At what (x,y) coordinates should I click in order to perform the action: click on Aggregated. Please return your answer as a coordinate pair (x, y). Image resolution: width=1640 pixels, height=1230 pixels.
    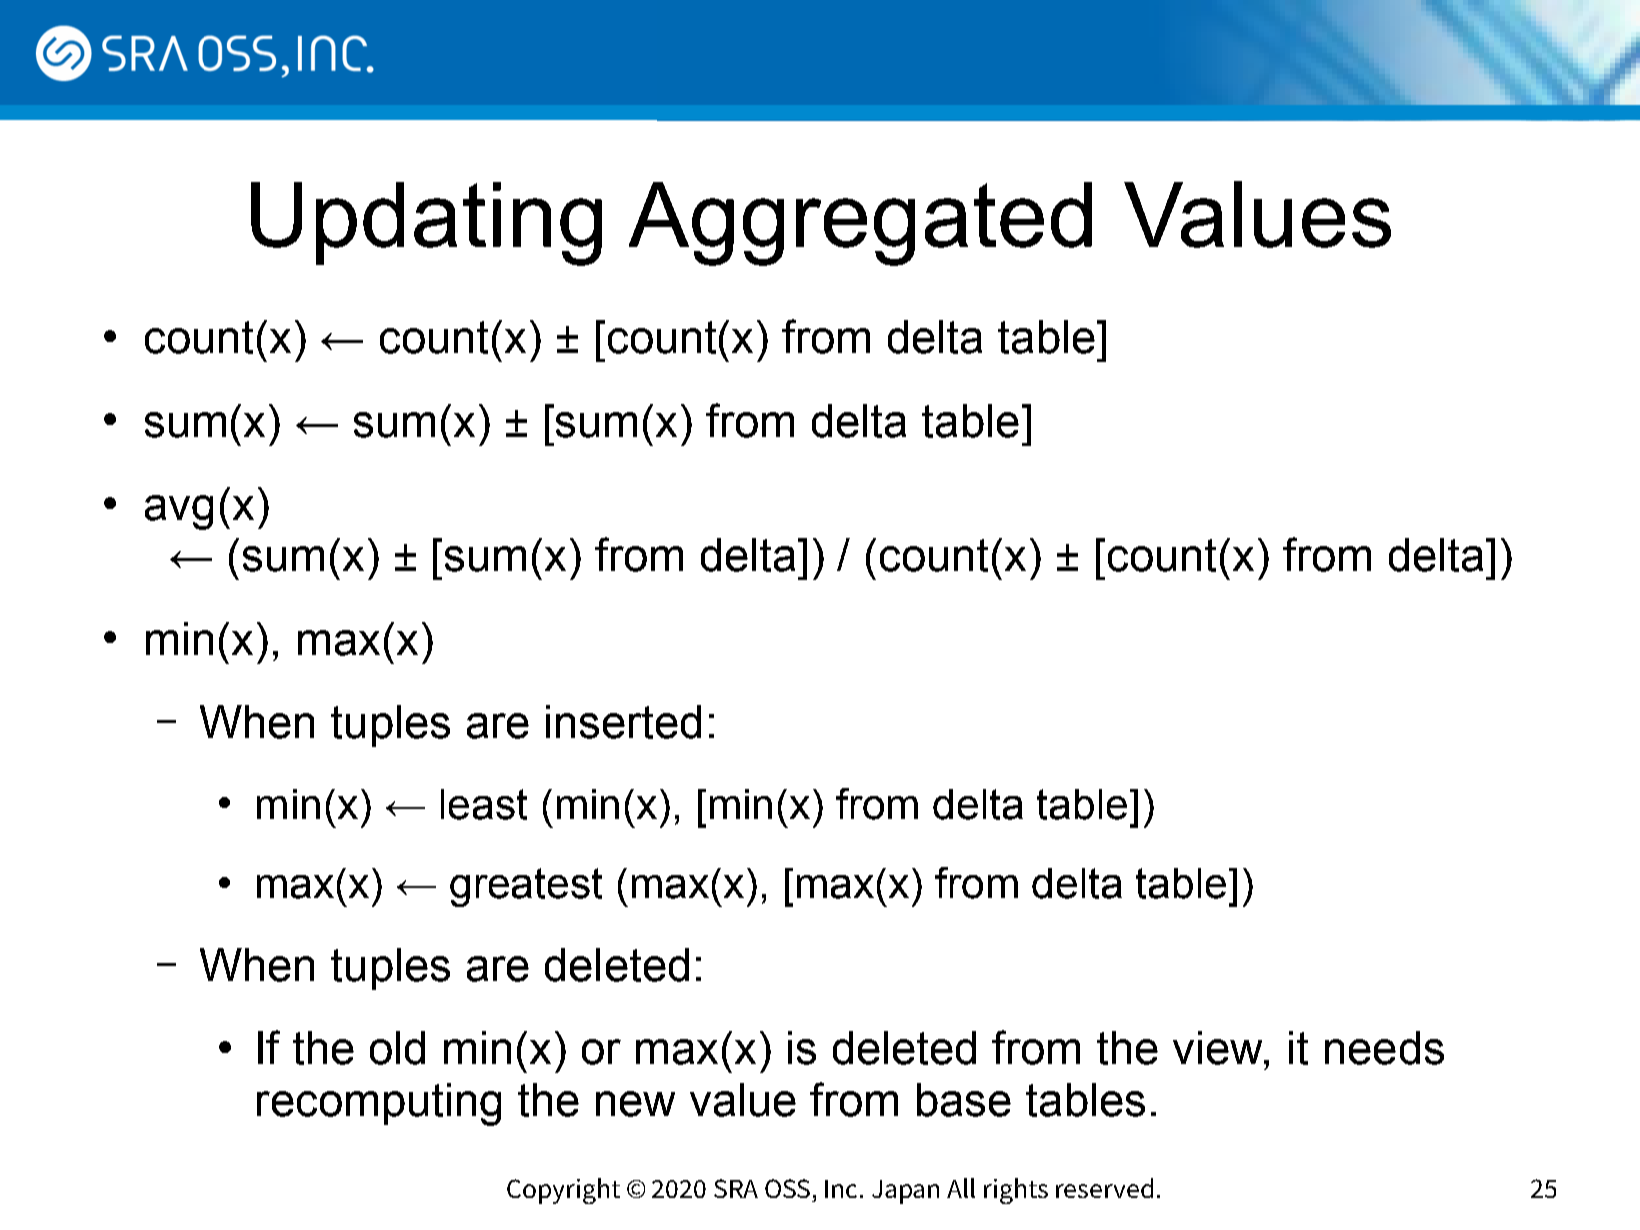
    Looking at the image, I should click on (860, 224).
